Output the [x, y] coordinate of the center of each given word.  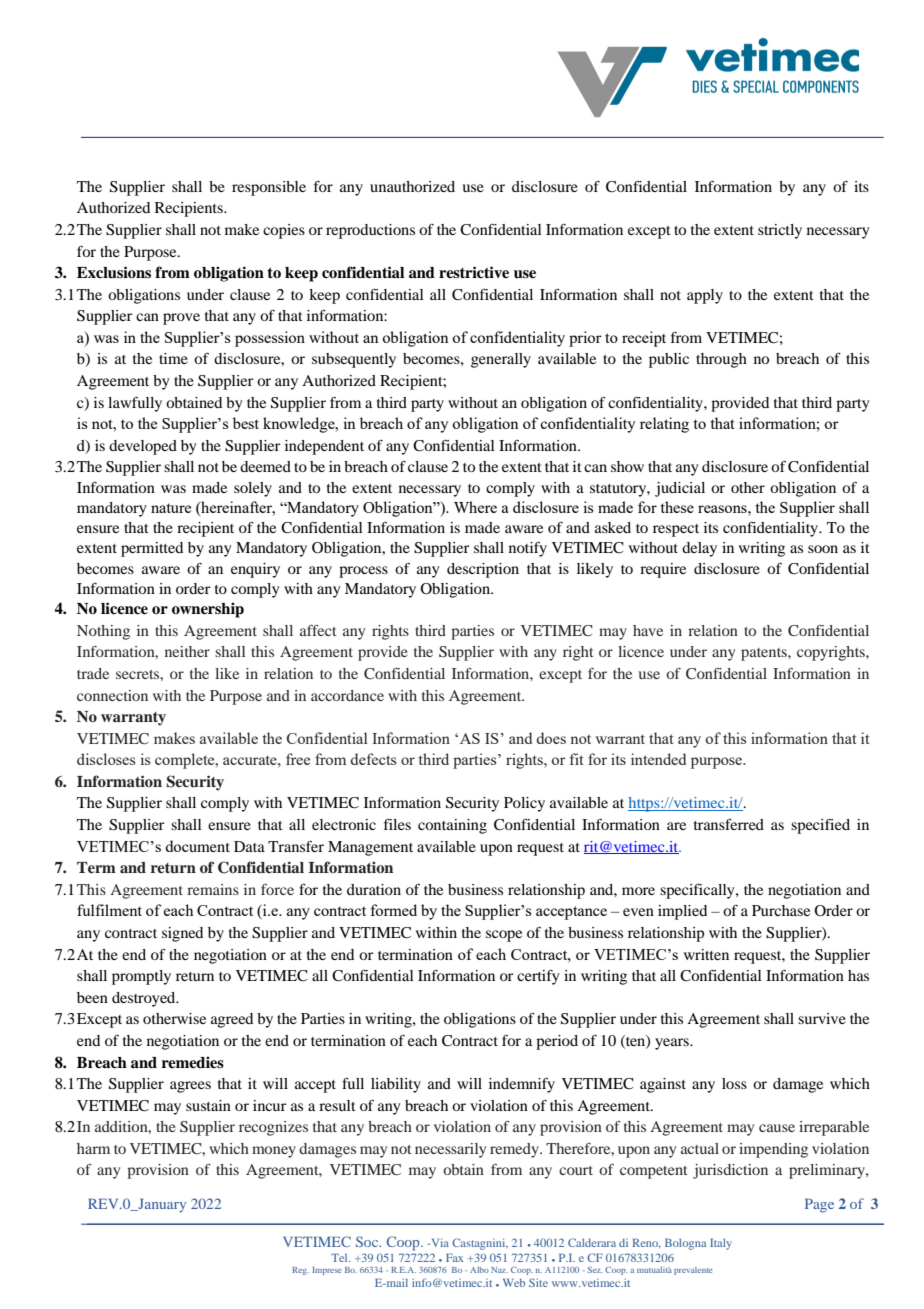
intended [658, 759]
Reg [300, 1271]
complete [186, 761]
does [551, 738]
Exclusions [114, 272]
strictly [780, 231]
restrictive [474, 272]
